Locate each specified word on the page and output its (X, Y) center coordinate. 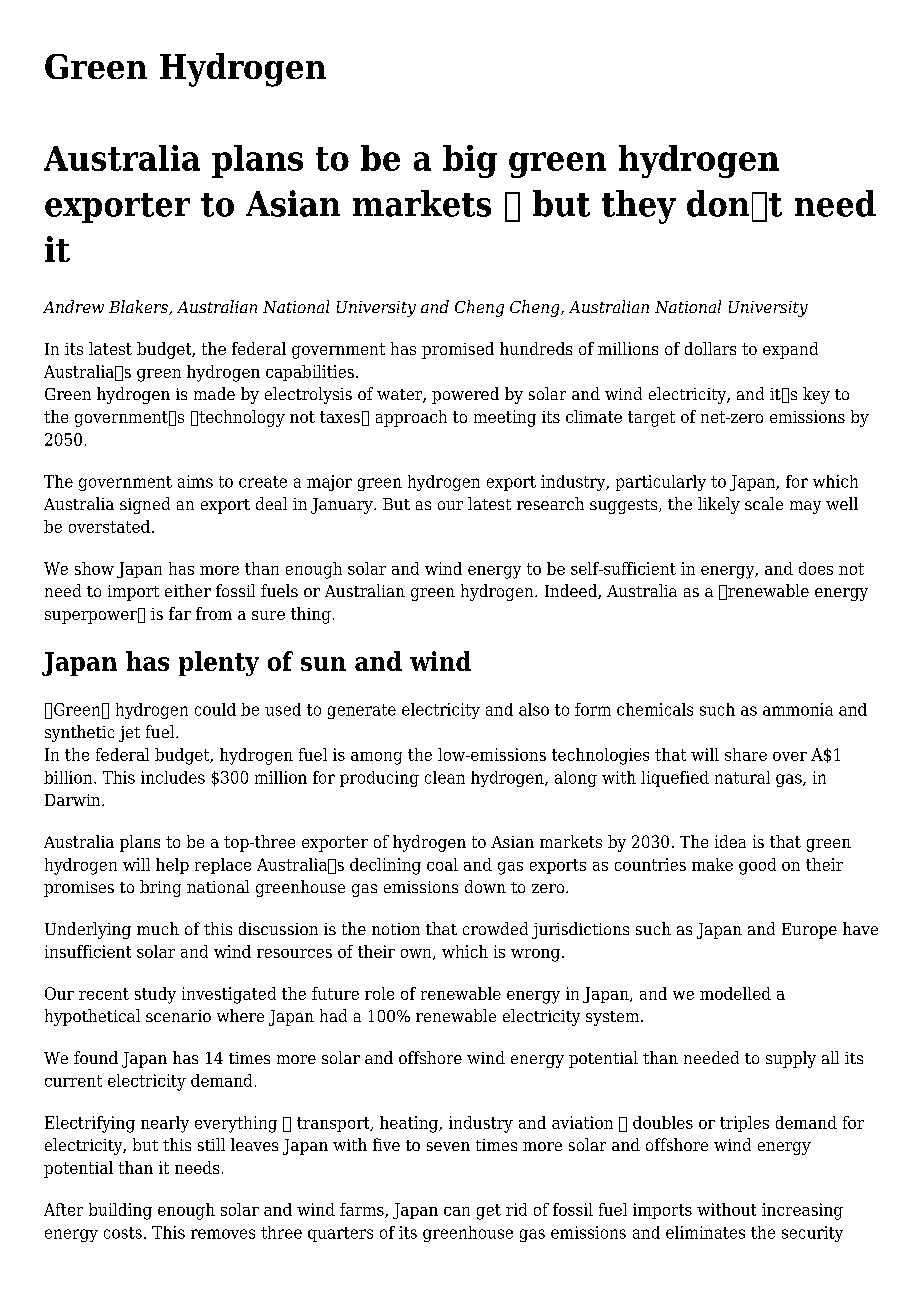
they (639, 207)
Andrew (73, 306)
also (534, 709)
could (215, 709)
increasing (802, 1211)
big (470, 161)
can (457, 1211)
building (120, 1211)
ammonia (798, 709)
